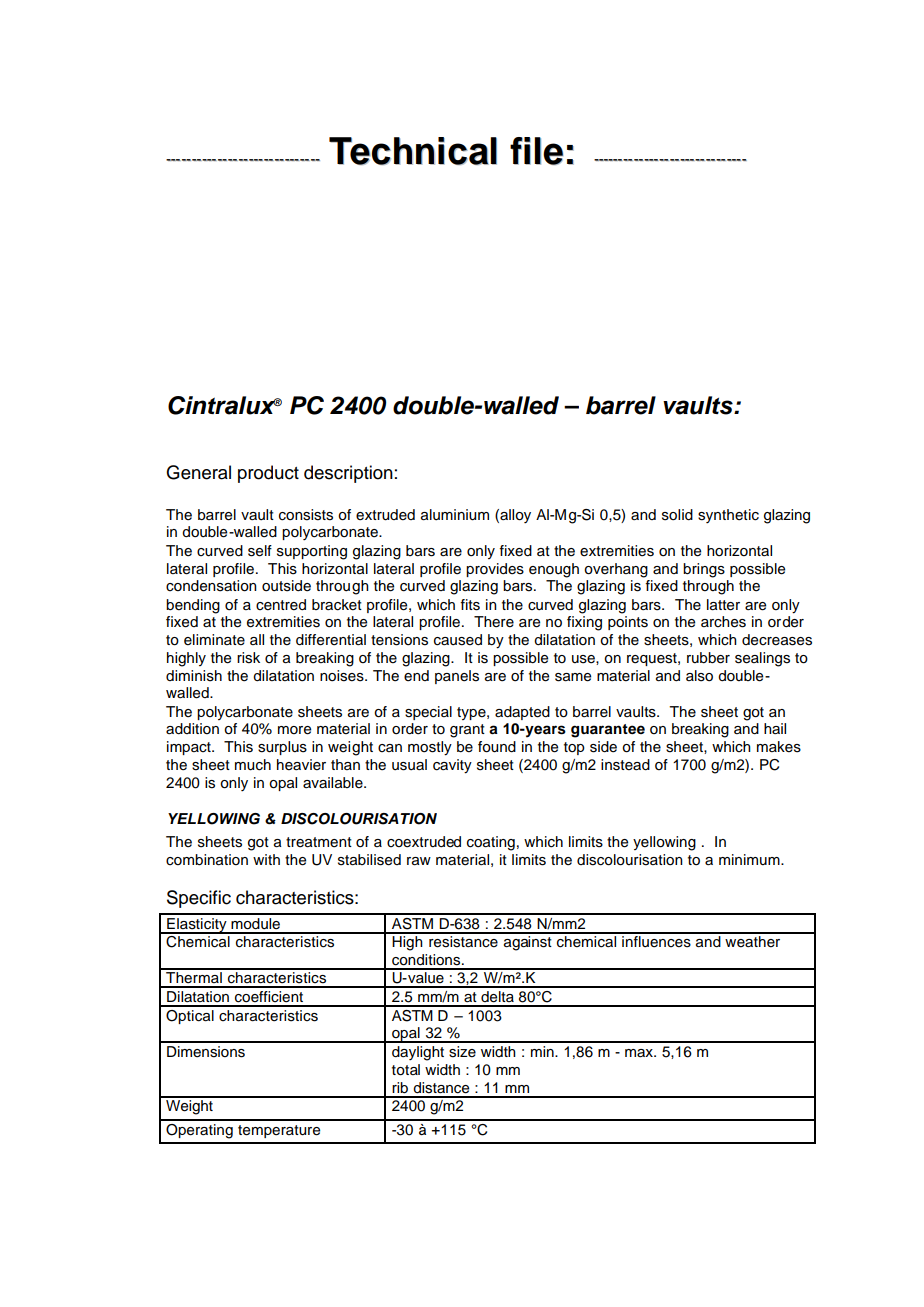  Describe the element at coordinates (294, 730) in the document. I see `more` at that location.
